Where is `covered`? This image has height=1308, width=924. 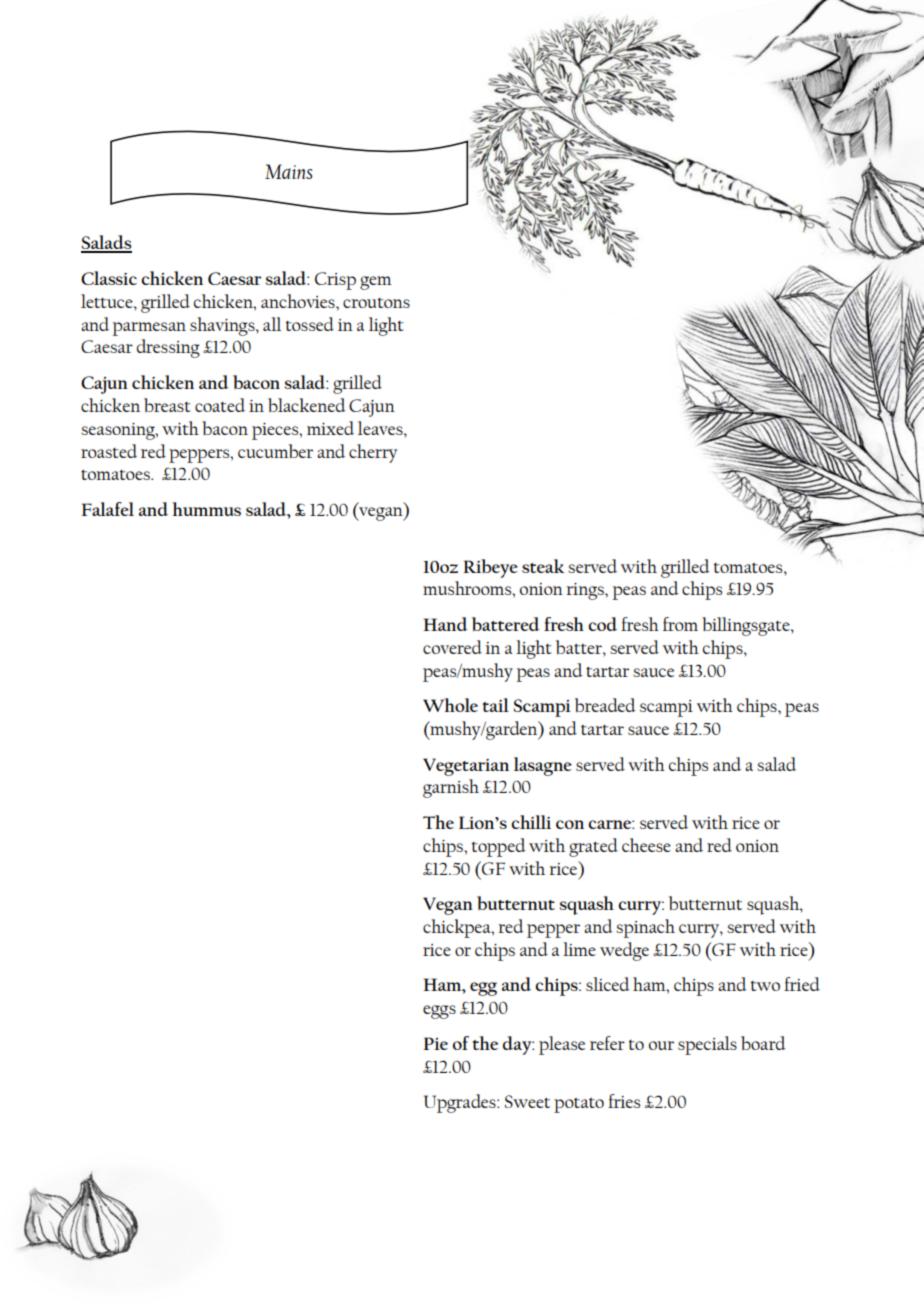 covered is located at coordinates (452, 647).
